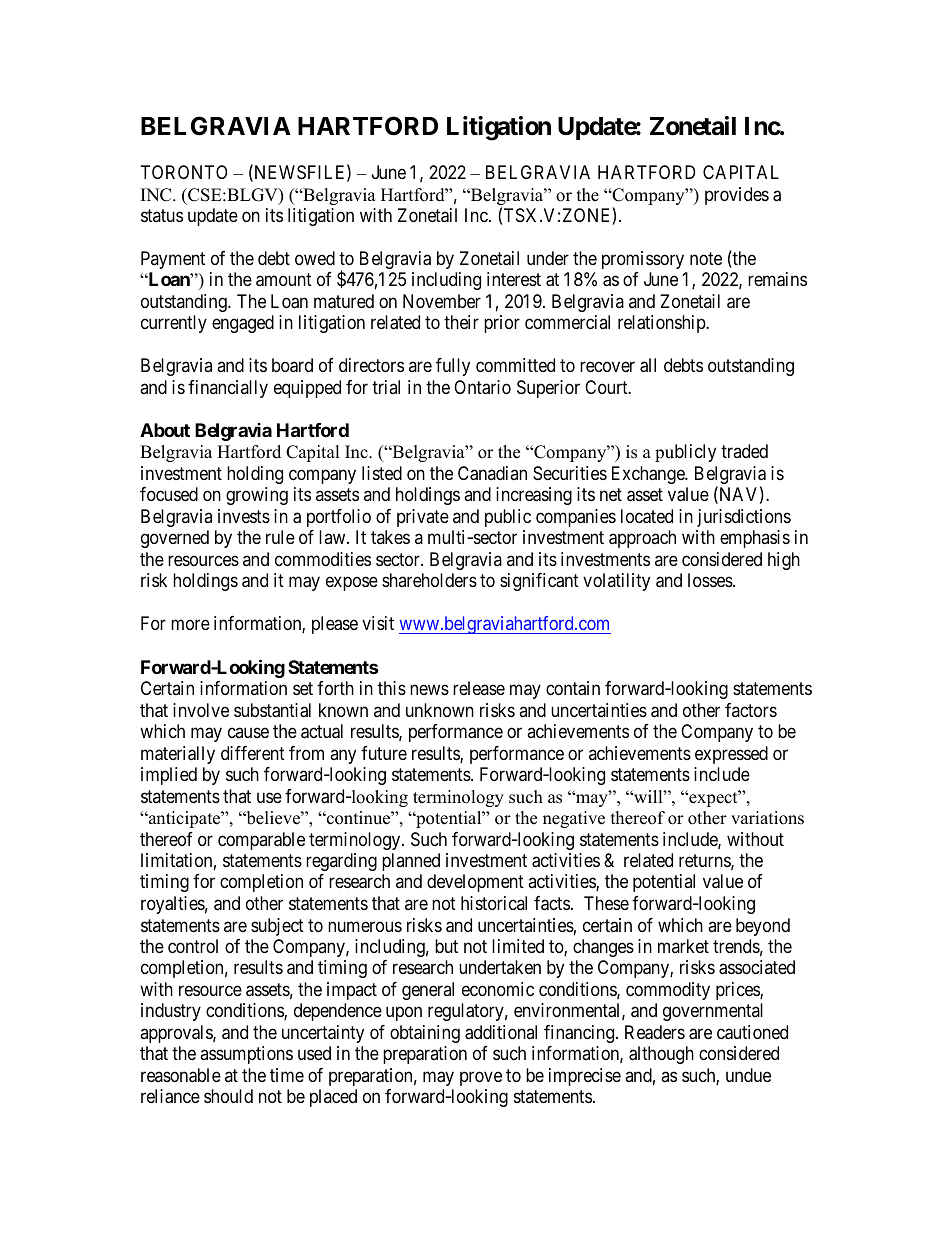  What do you see at coordinates (253, 753) in the screenshot?
I see `different` at bounding box center [253, 753].
